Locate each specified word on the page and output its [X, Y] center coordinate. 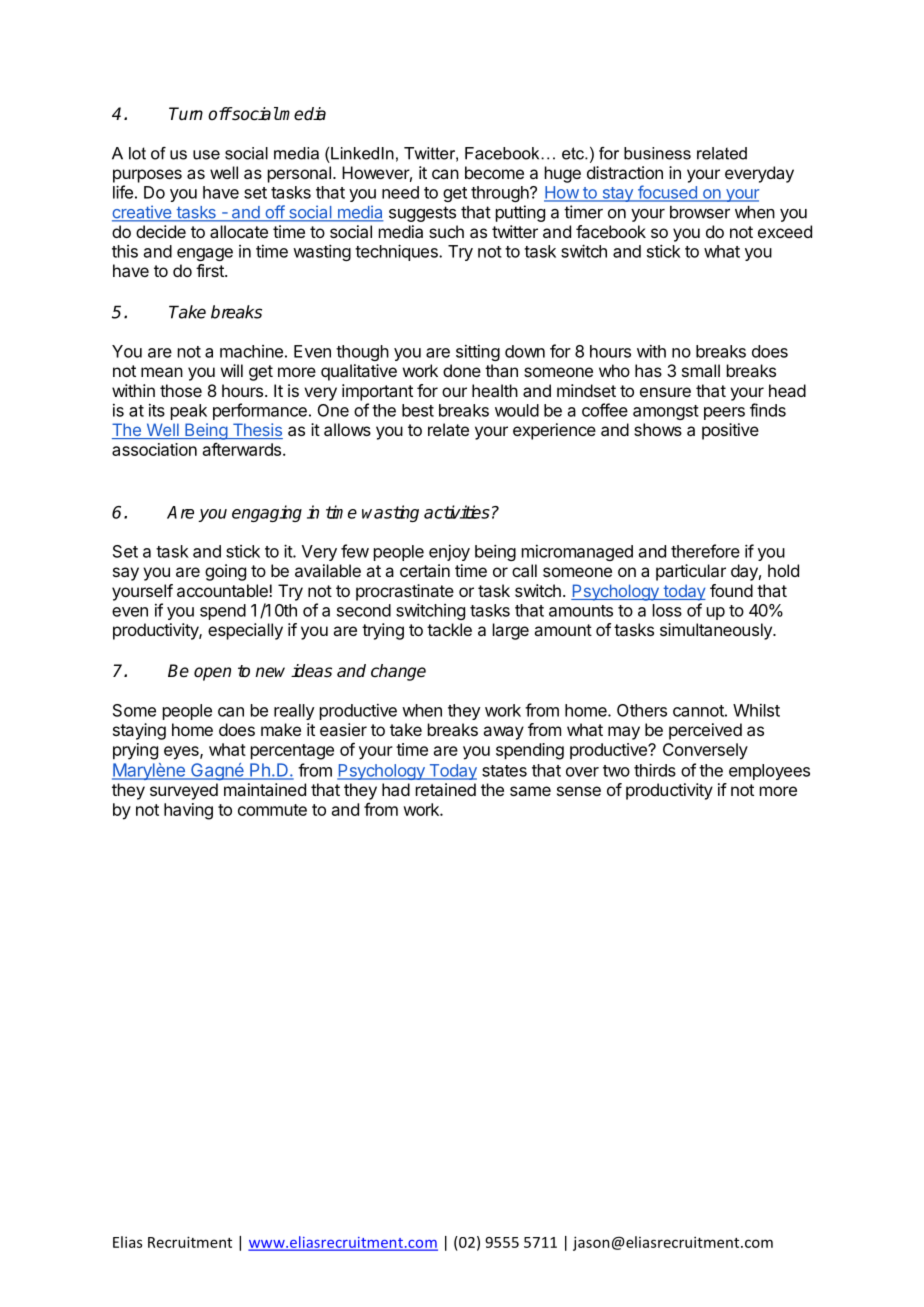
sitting [478, 353]
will [232, 370]
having [188, 811]
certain [425, 570]
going [225, 572]
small [701, 370]
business [657, 153]
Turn [186, 113]
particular [691, 572]
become [494, 172]
